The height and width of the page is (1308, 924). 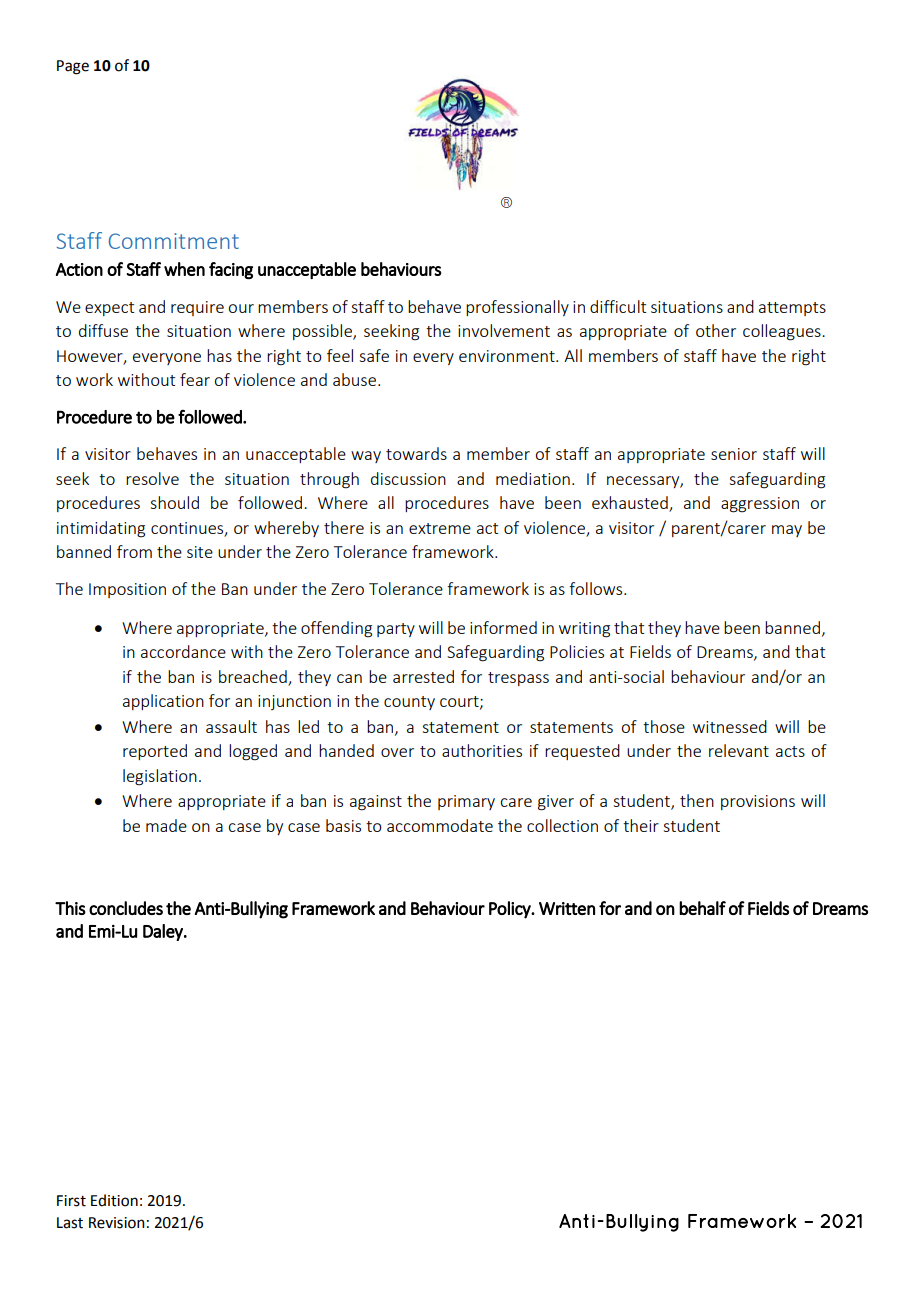 What do you see at coordinates (730, 726) in the page?
I see `witnessed` at bounding box center [730, 726].
